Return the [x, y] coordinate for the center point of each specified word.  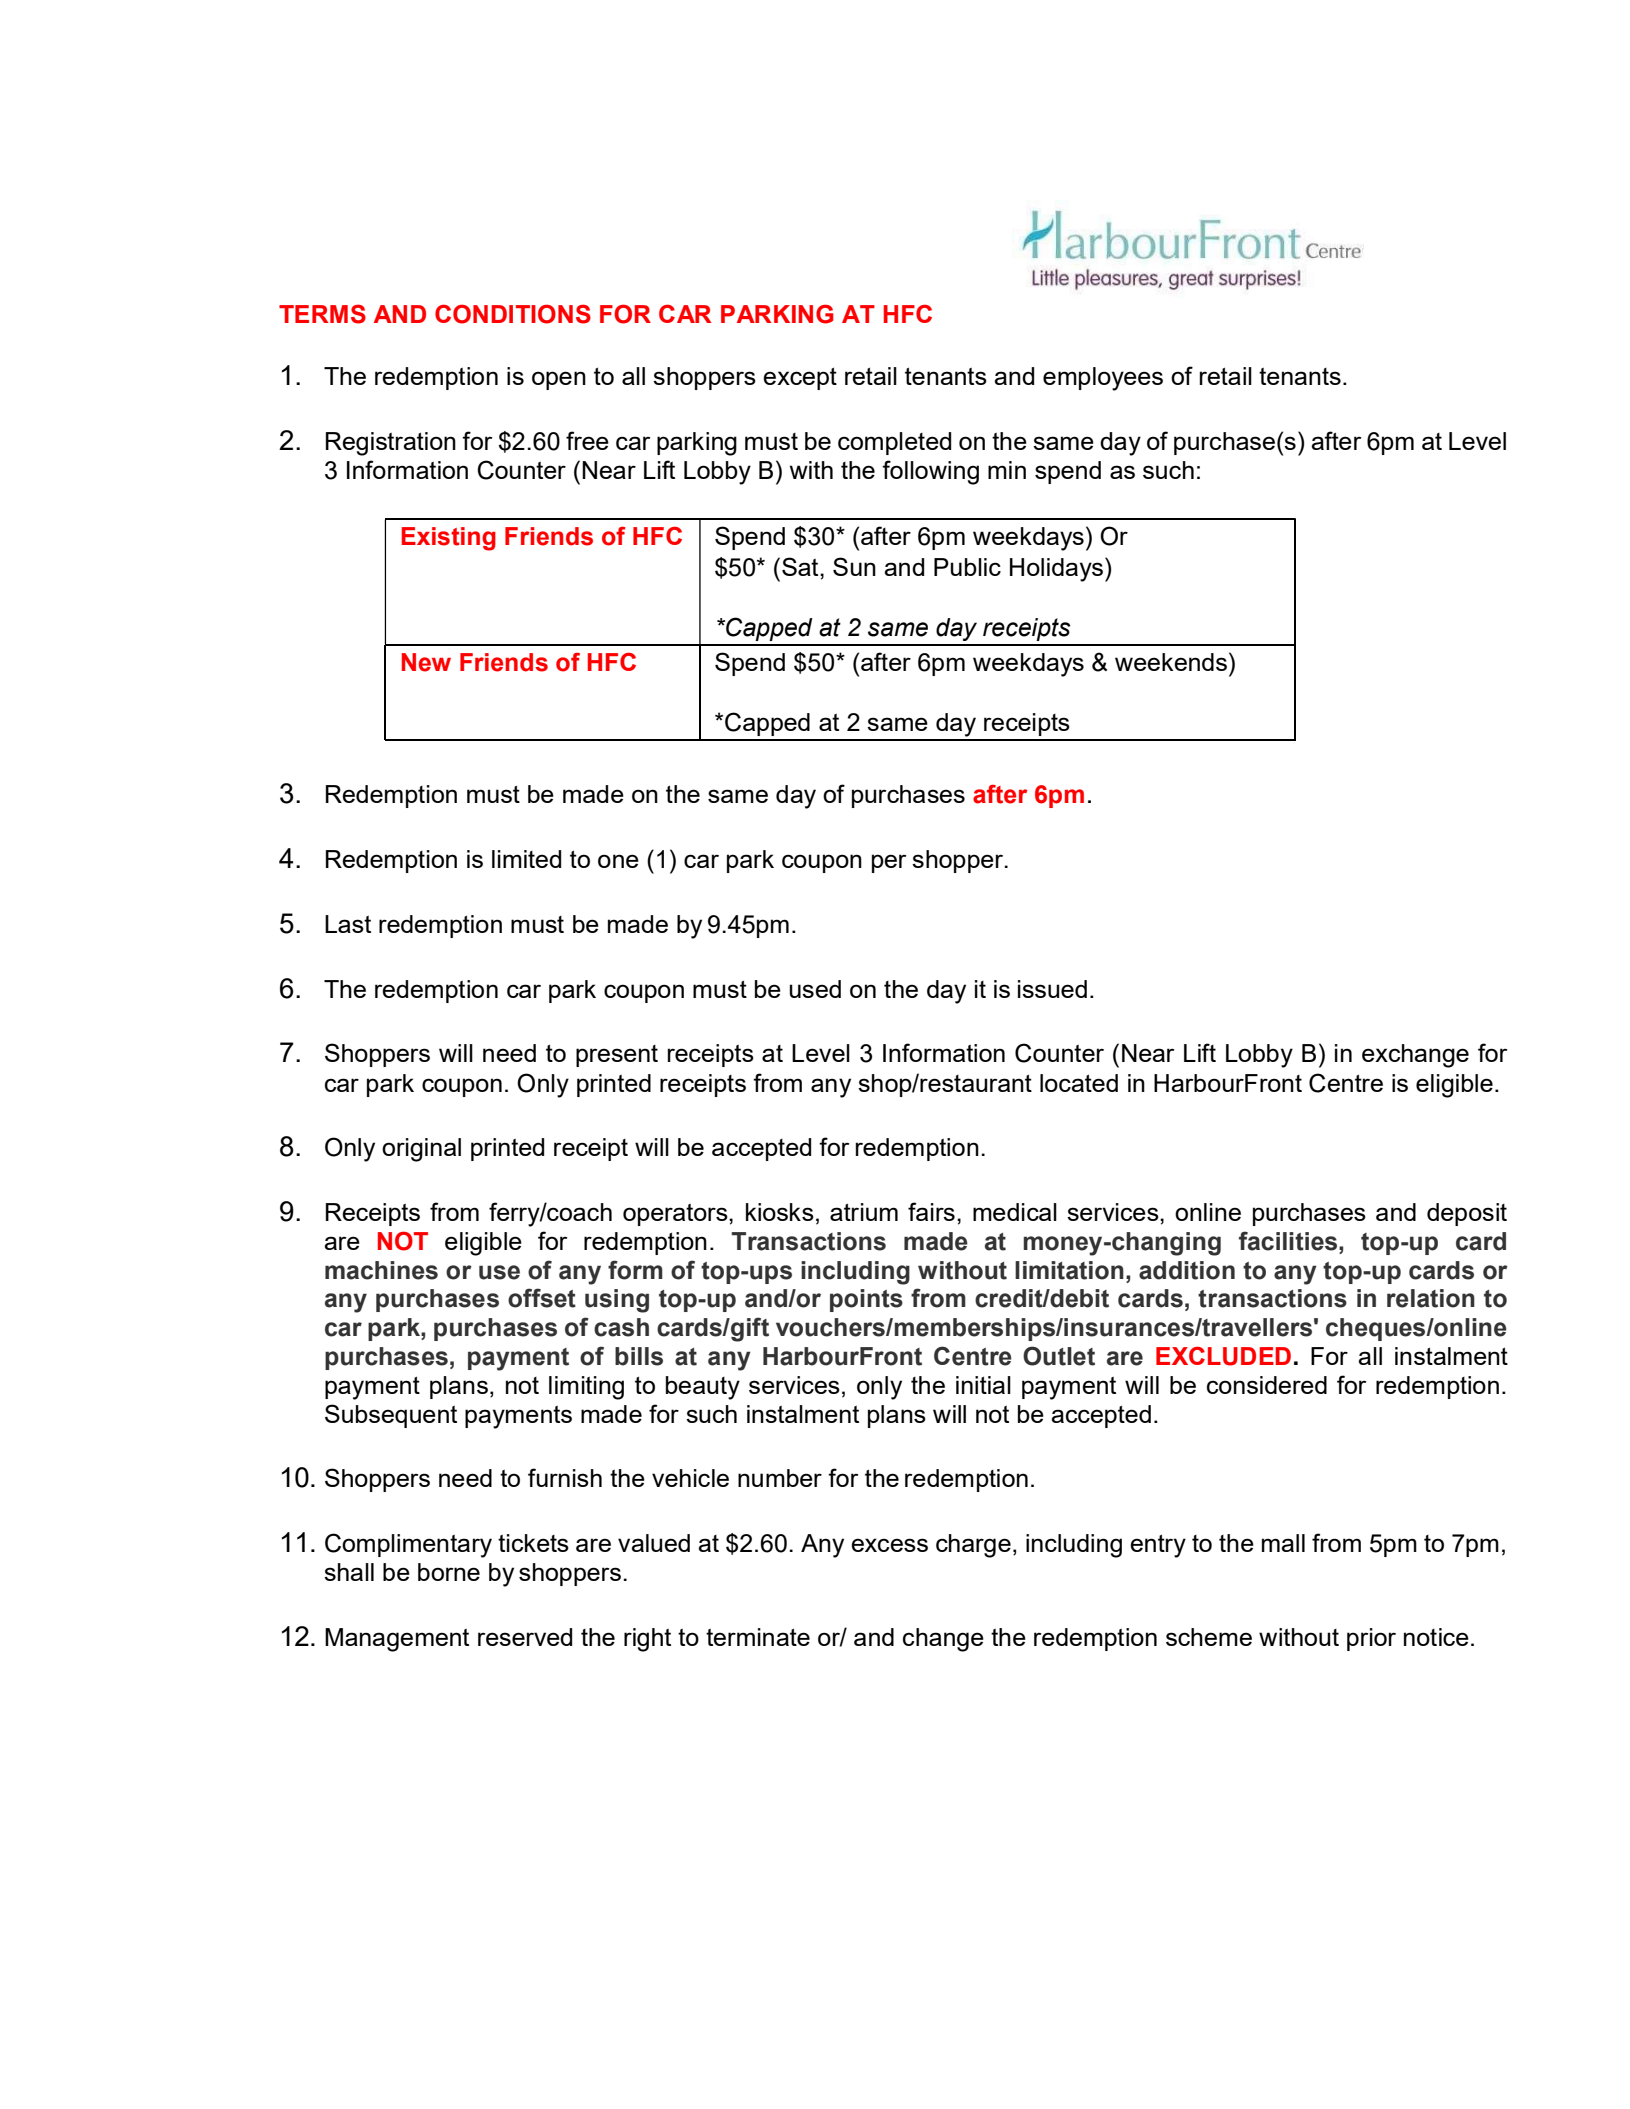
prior [1371, 1639]
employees [1103, 379]
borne [449, 1572]
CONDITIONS [513, 314]
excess [889, 1545]
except [800, 378]
